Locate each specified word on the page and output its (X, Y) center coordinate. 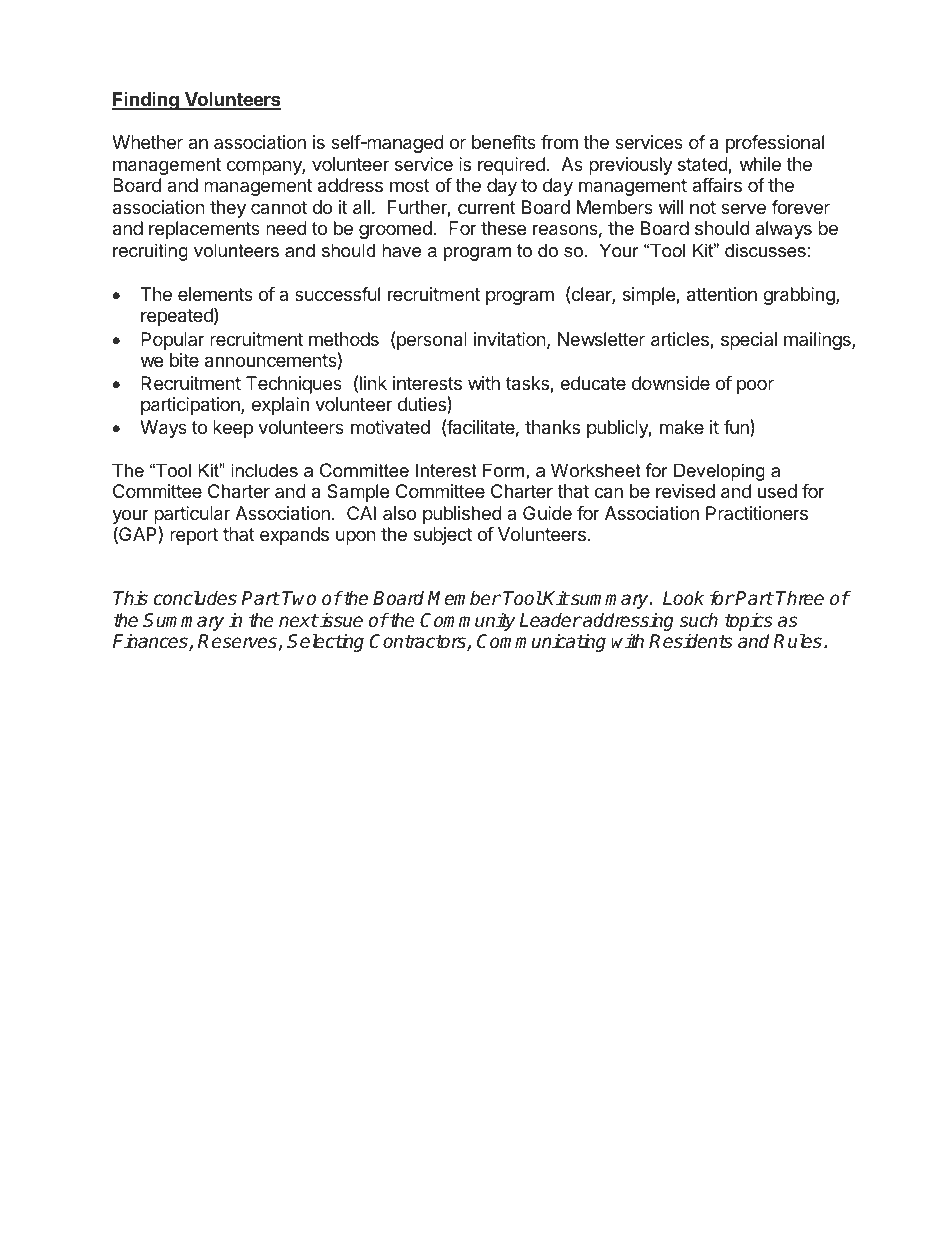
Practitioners (757, 513)
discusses (765, 250)
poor (755, 386)
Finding (146, 101)
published (462, 515)
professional (775, 144)
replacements (204, 230)
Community (468, 621)
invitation (510, 339)
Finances (151, 642)
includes (264, 470)
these (503, 228)
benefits (504, 142)
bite (184, 360)
